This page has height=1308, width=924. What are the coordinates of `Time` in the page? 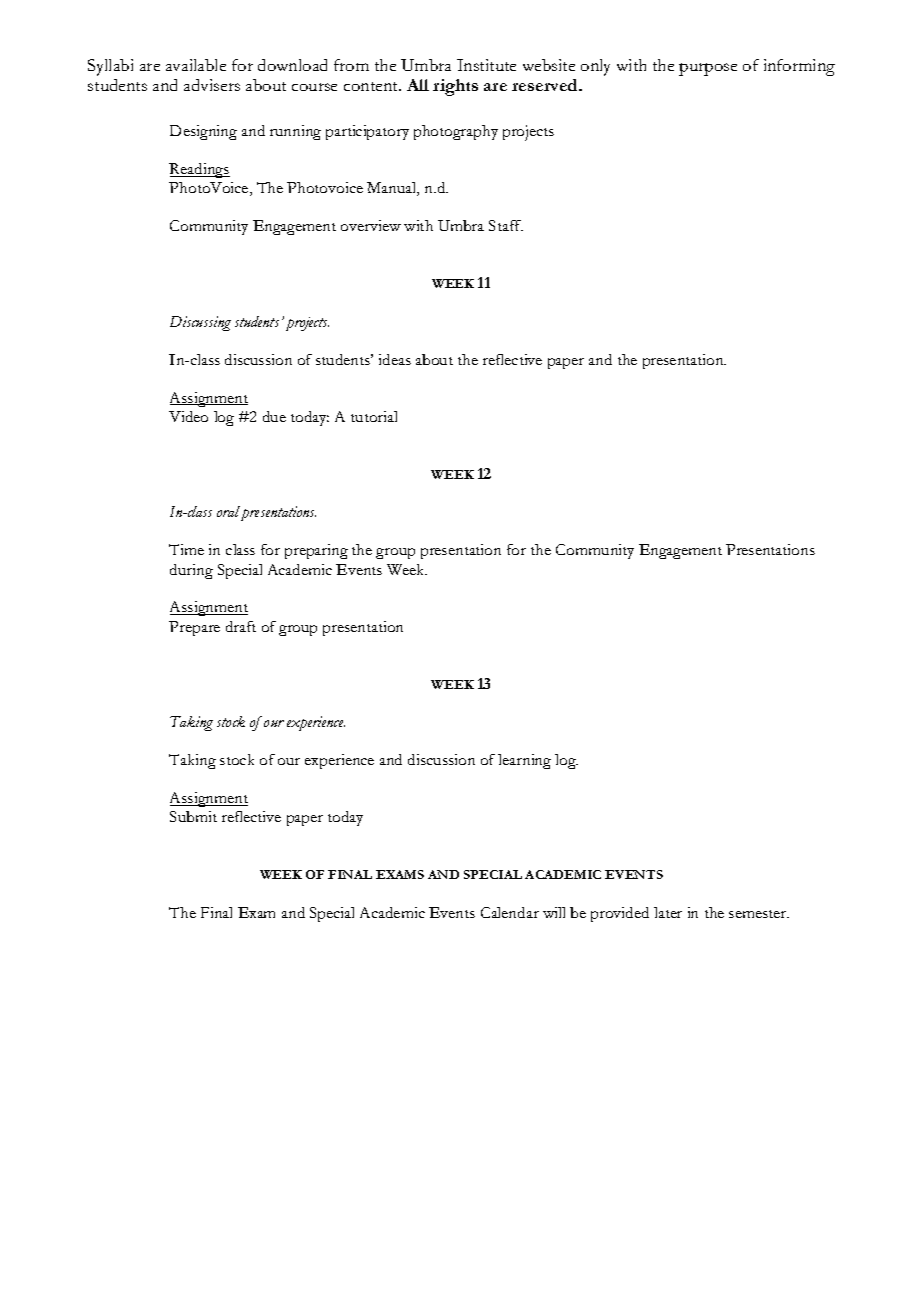 It's located at (186, 549).
